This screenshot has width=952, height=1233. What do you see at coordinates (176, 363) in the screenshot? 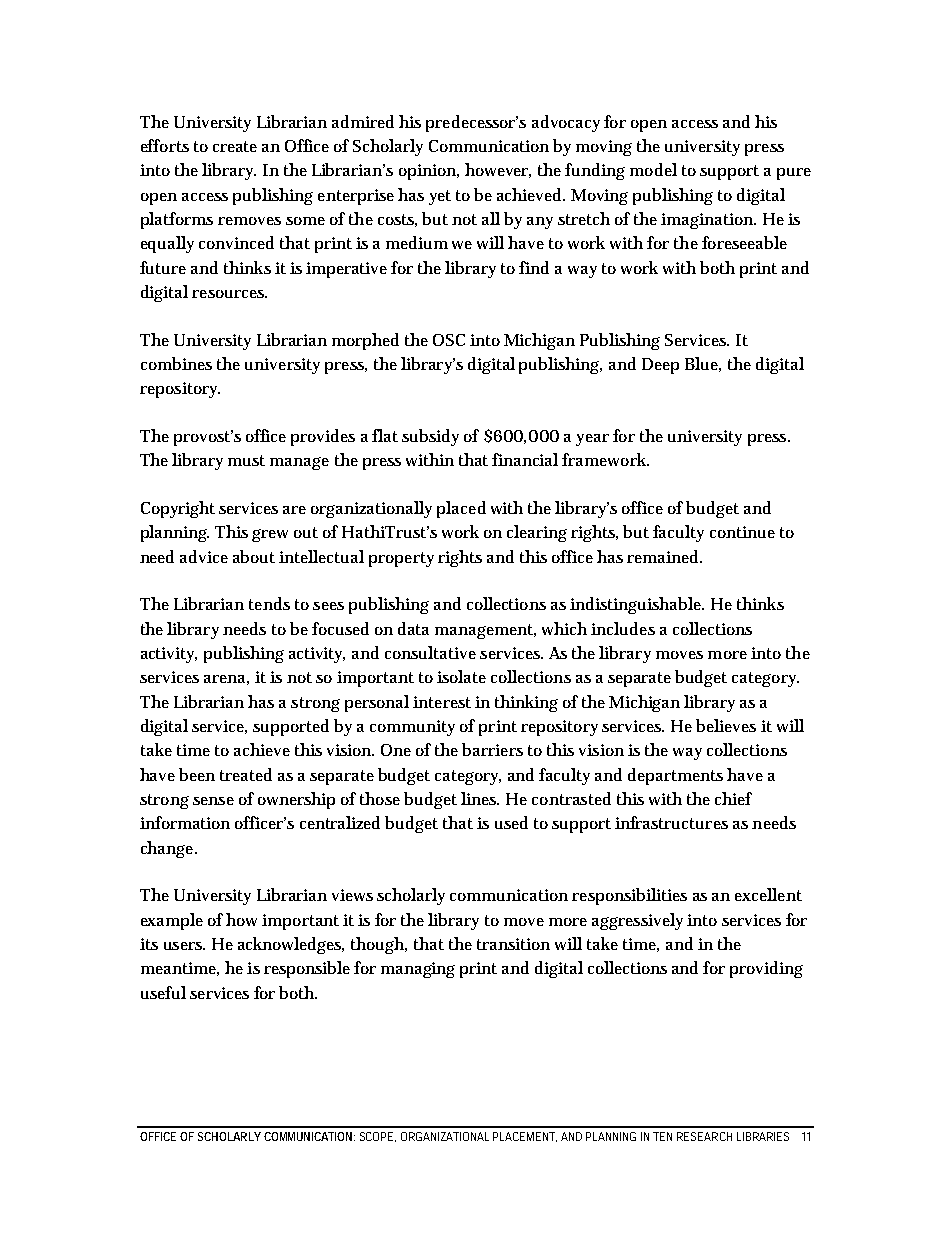
I see `combines` at bounding box center [176, 363].
